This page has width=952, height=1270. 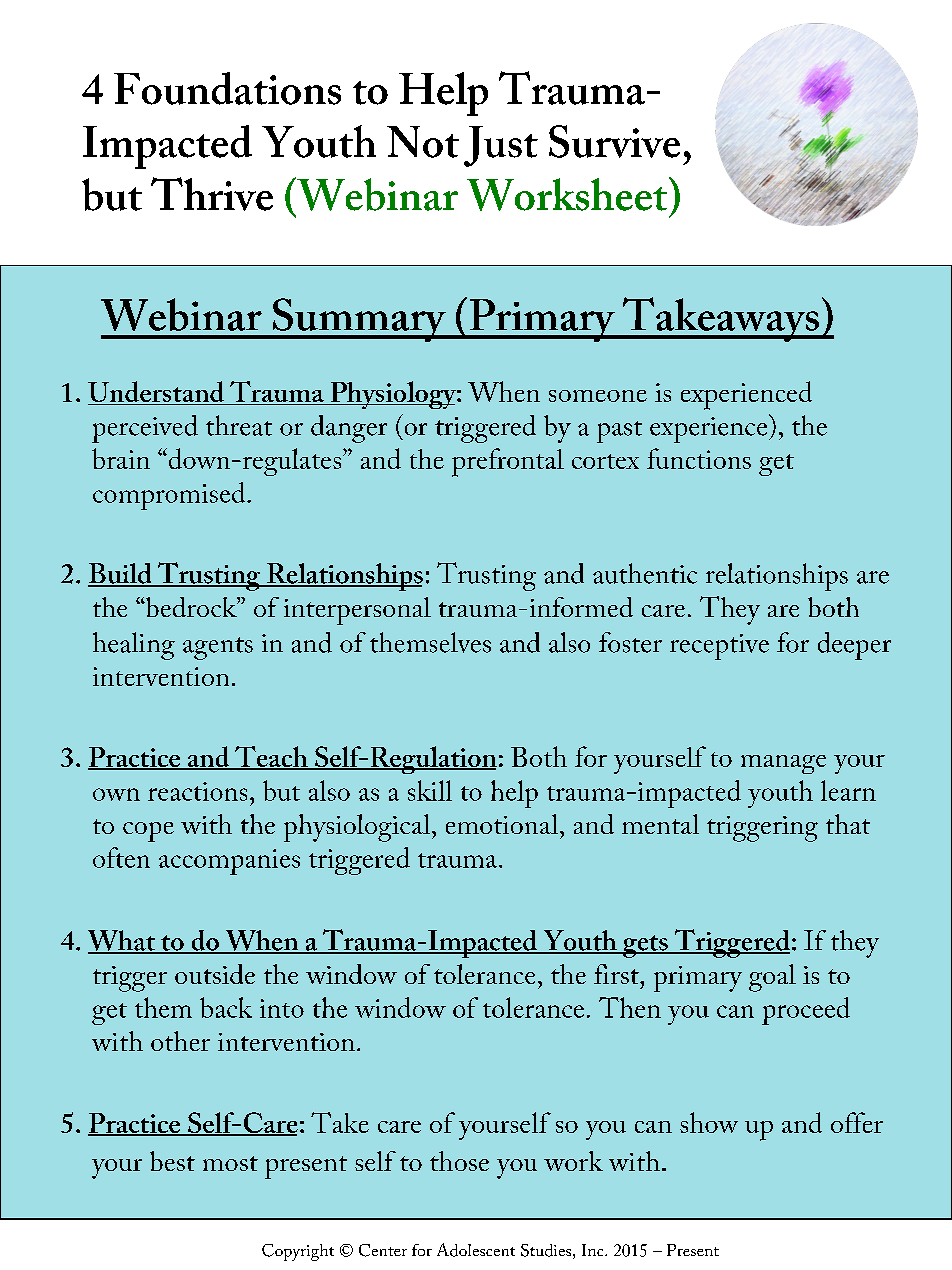 What do you see at coordinates (157, 393) in the page?
I see `Understand` at bounding box center [157, 393].
